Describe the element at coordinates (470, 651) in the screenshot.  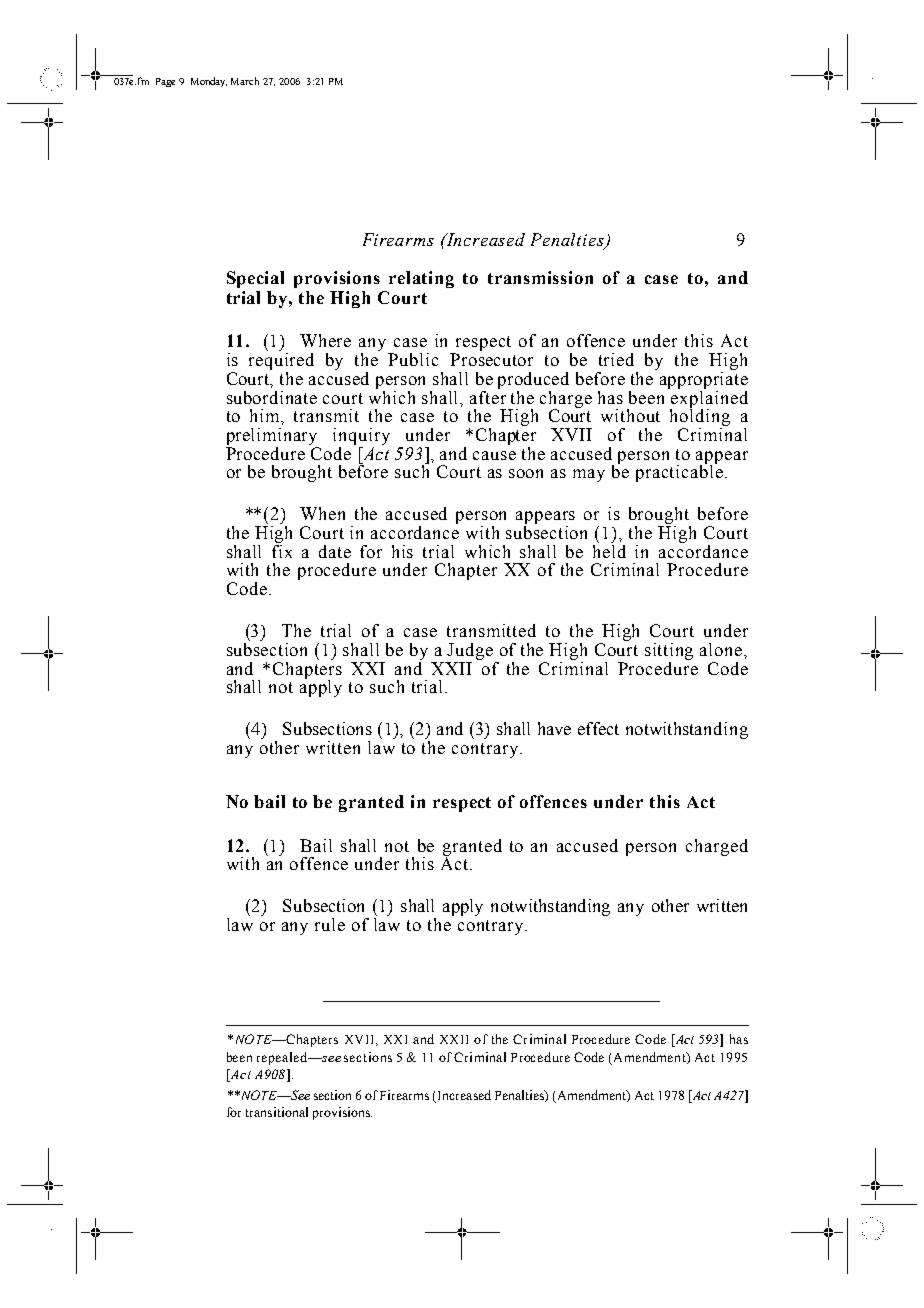
I see `Judge` at that location.
